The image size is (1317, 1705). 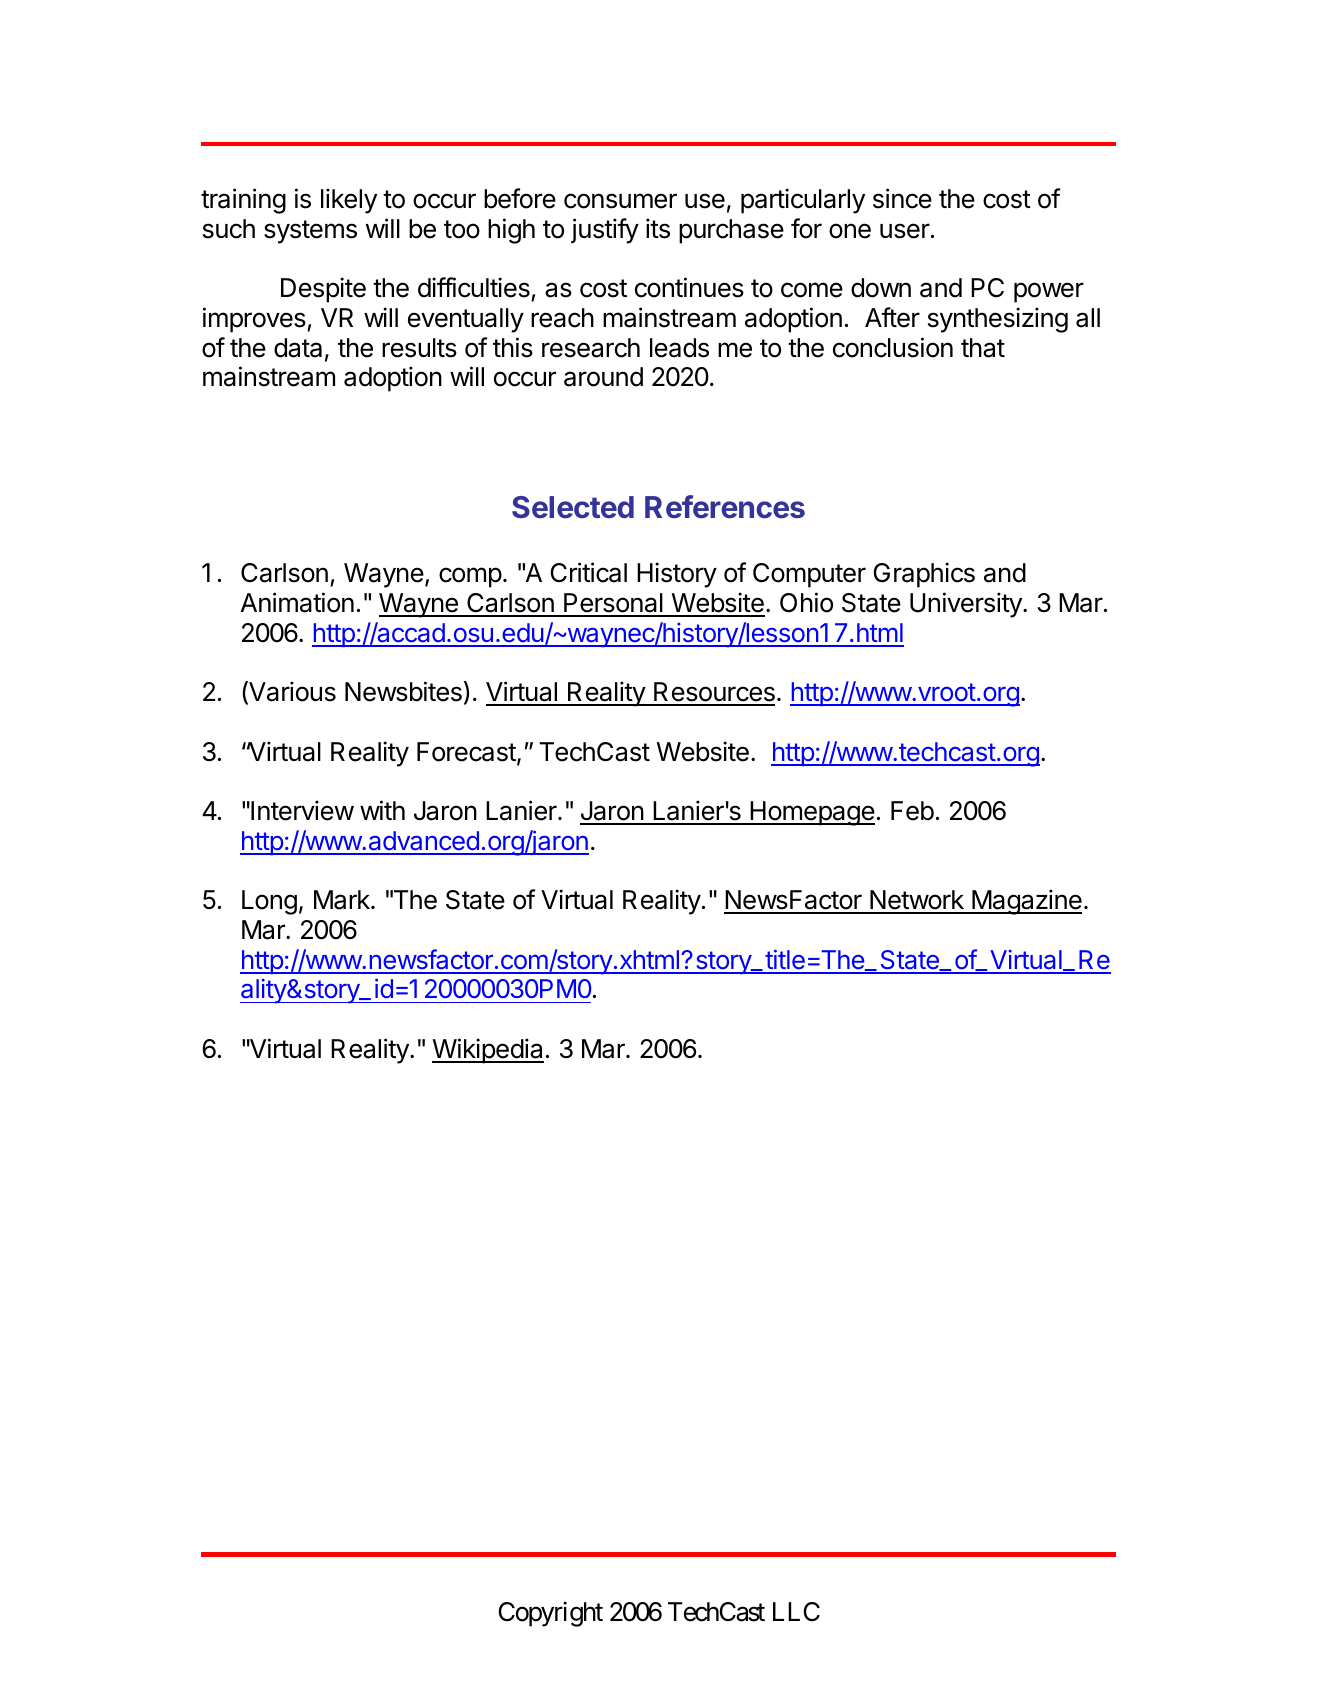 I want to click on its, so click(x=658, y=228).
